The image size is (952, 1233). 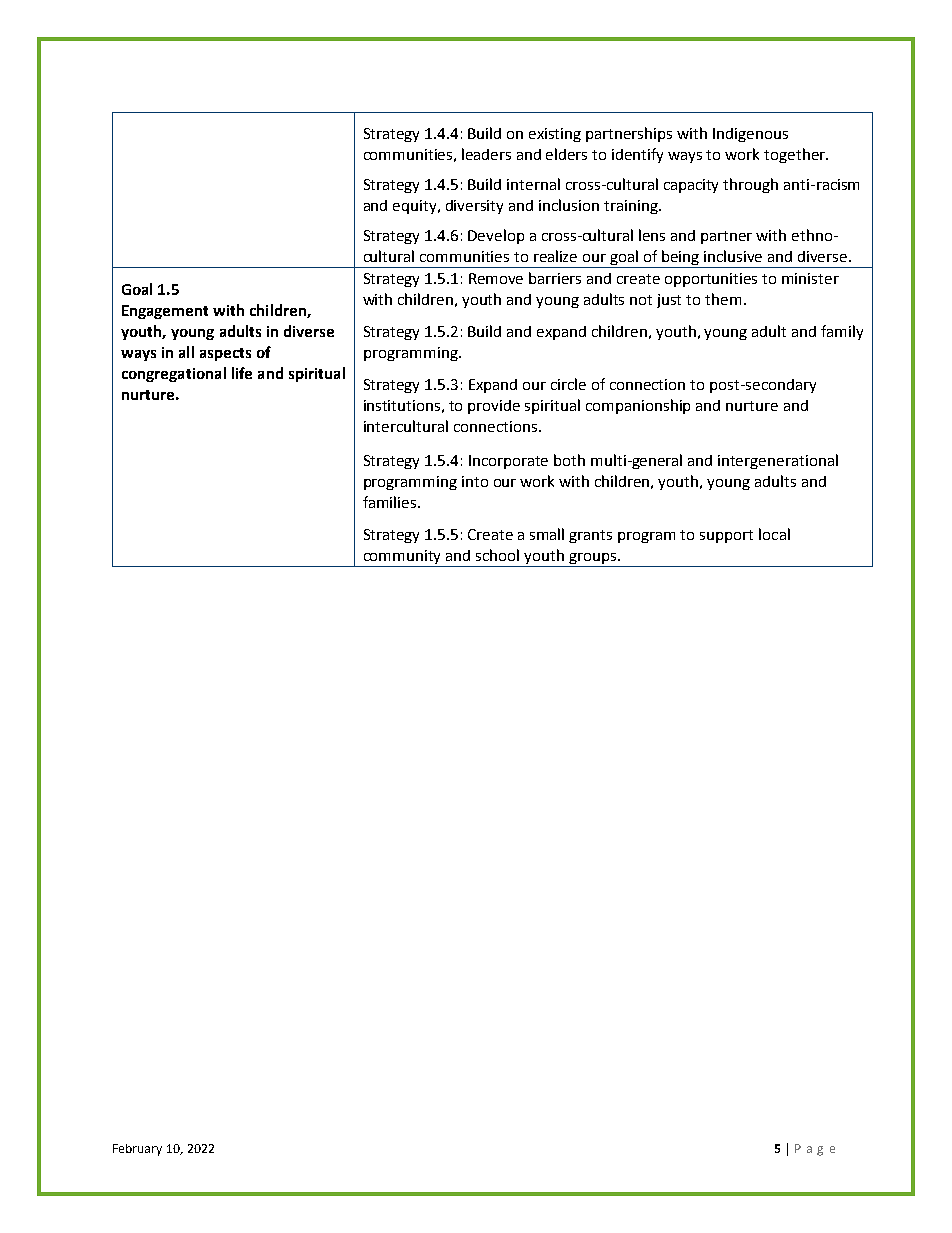 I want to click on support, so click(x=726, y=536).
